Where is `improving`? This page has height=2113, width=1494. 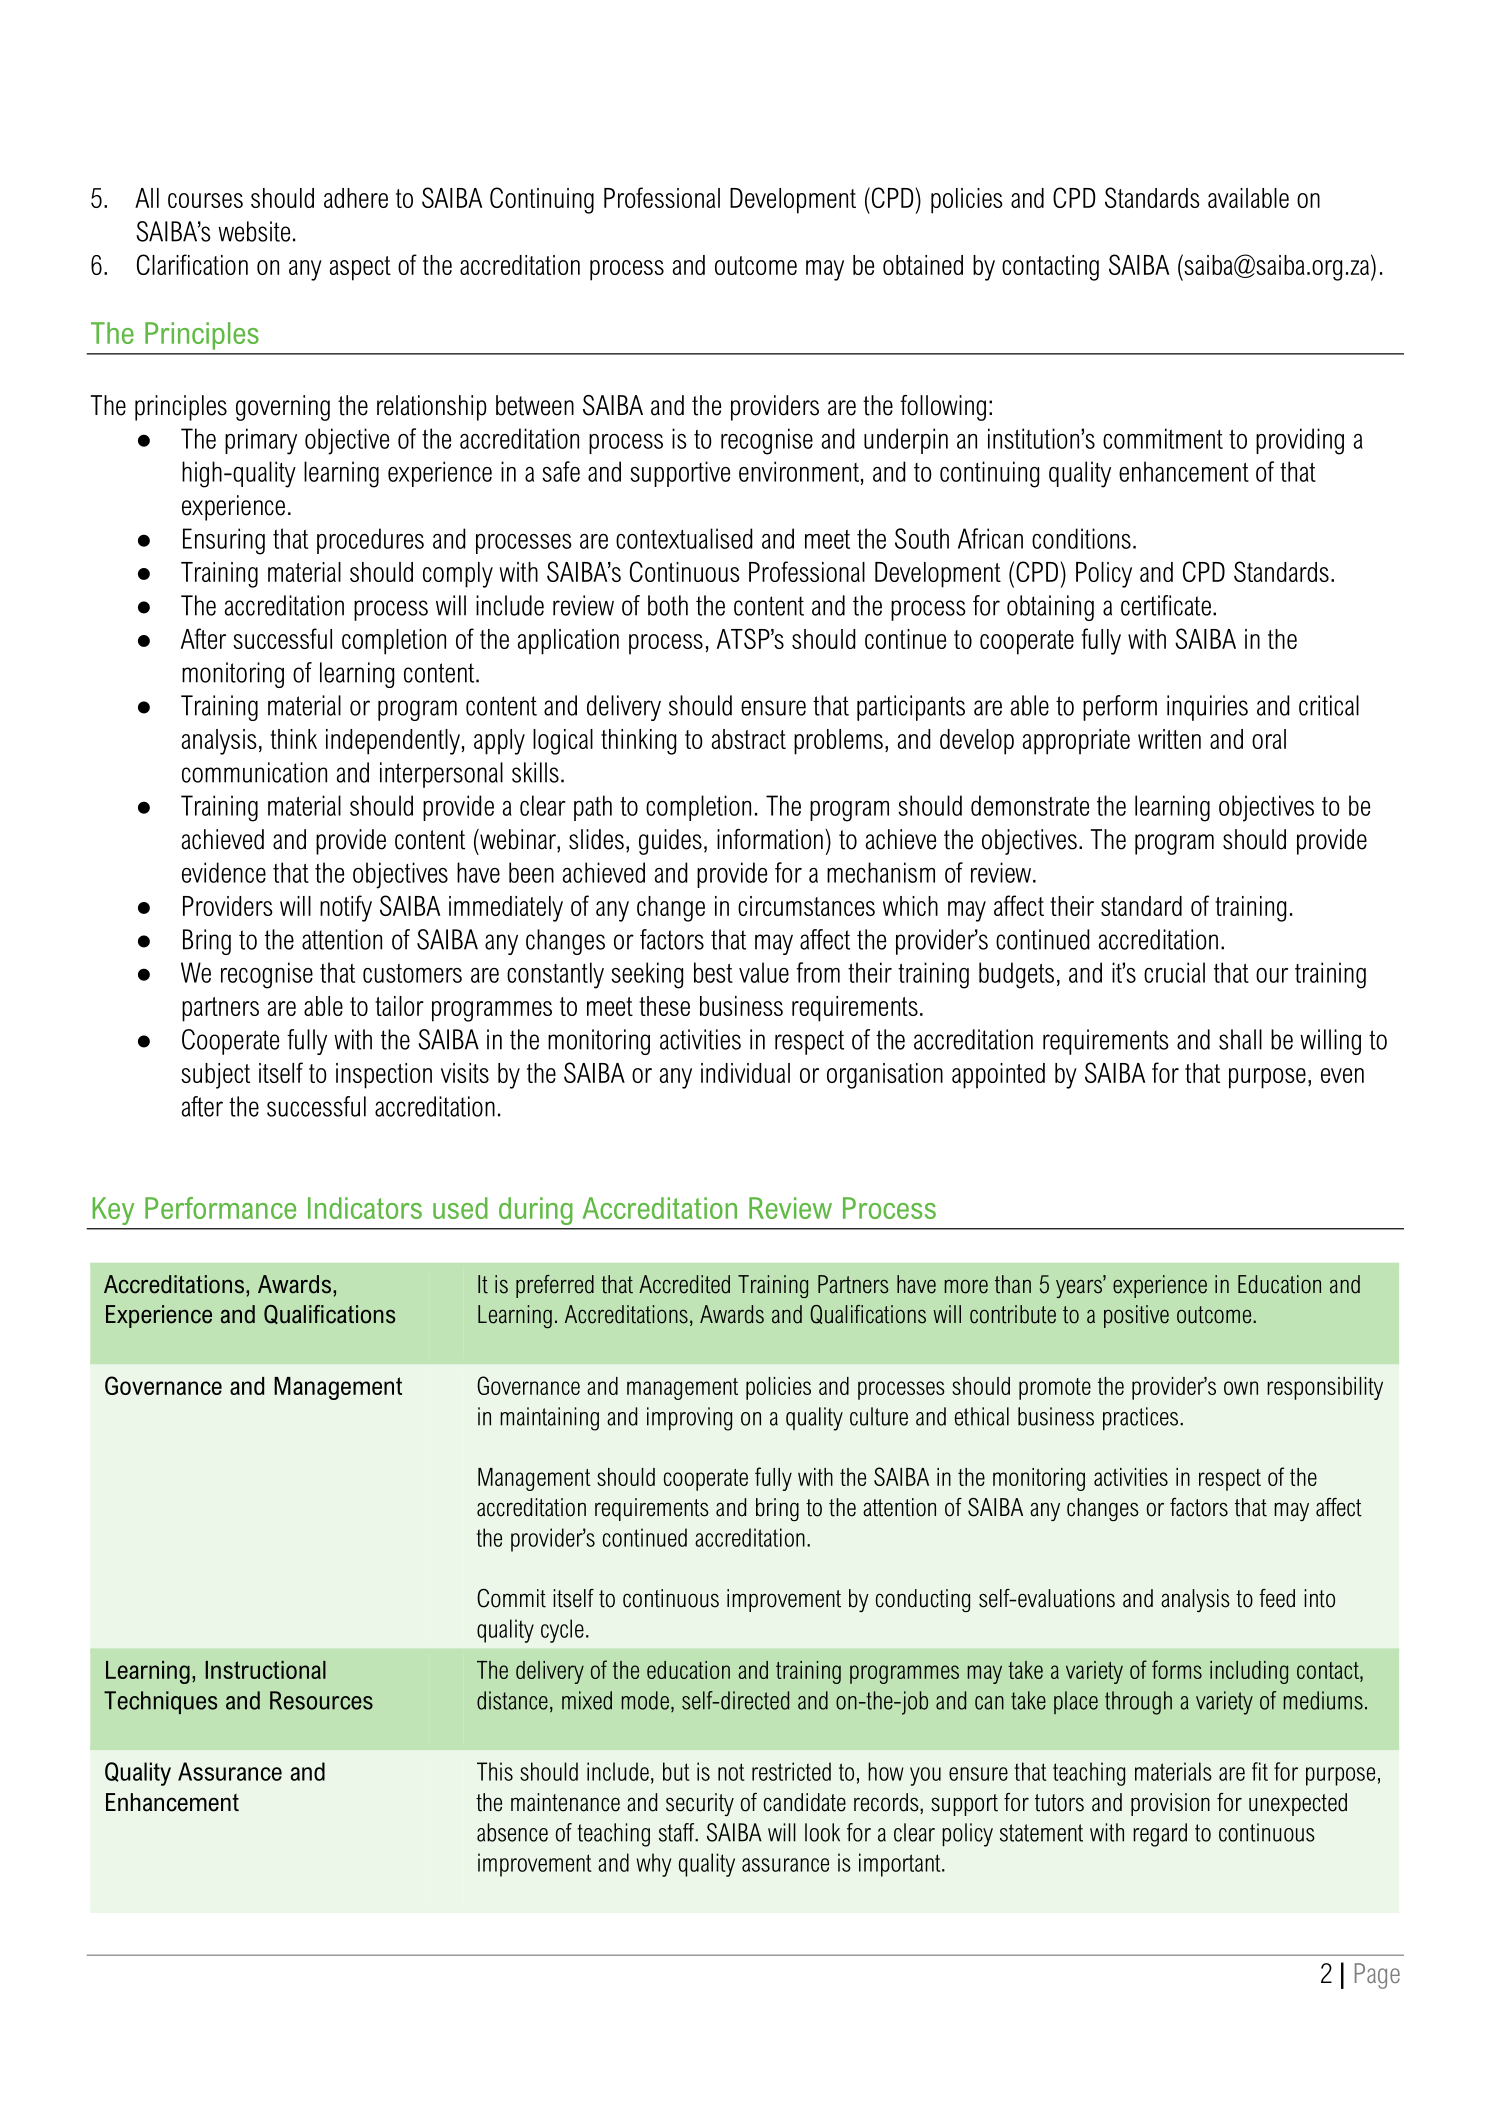 improving is located at coordinates (689, 1419).
